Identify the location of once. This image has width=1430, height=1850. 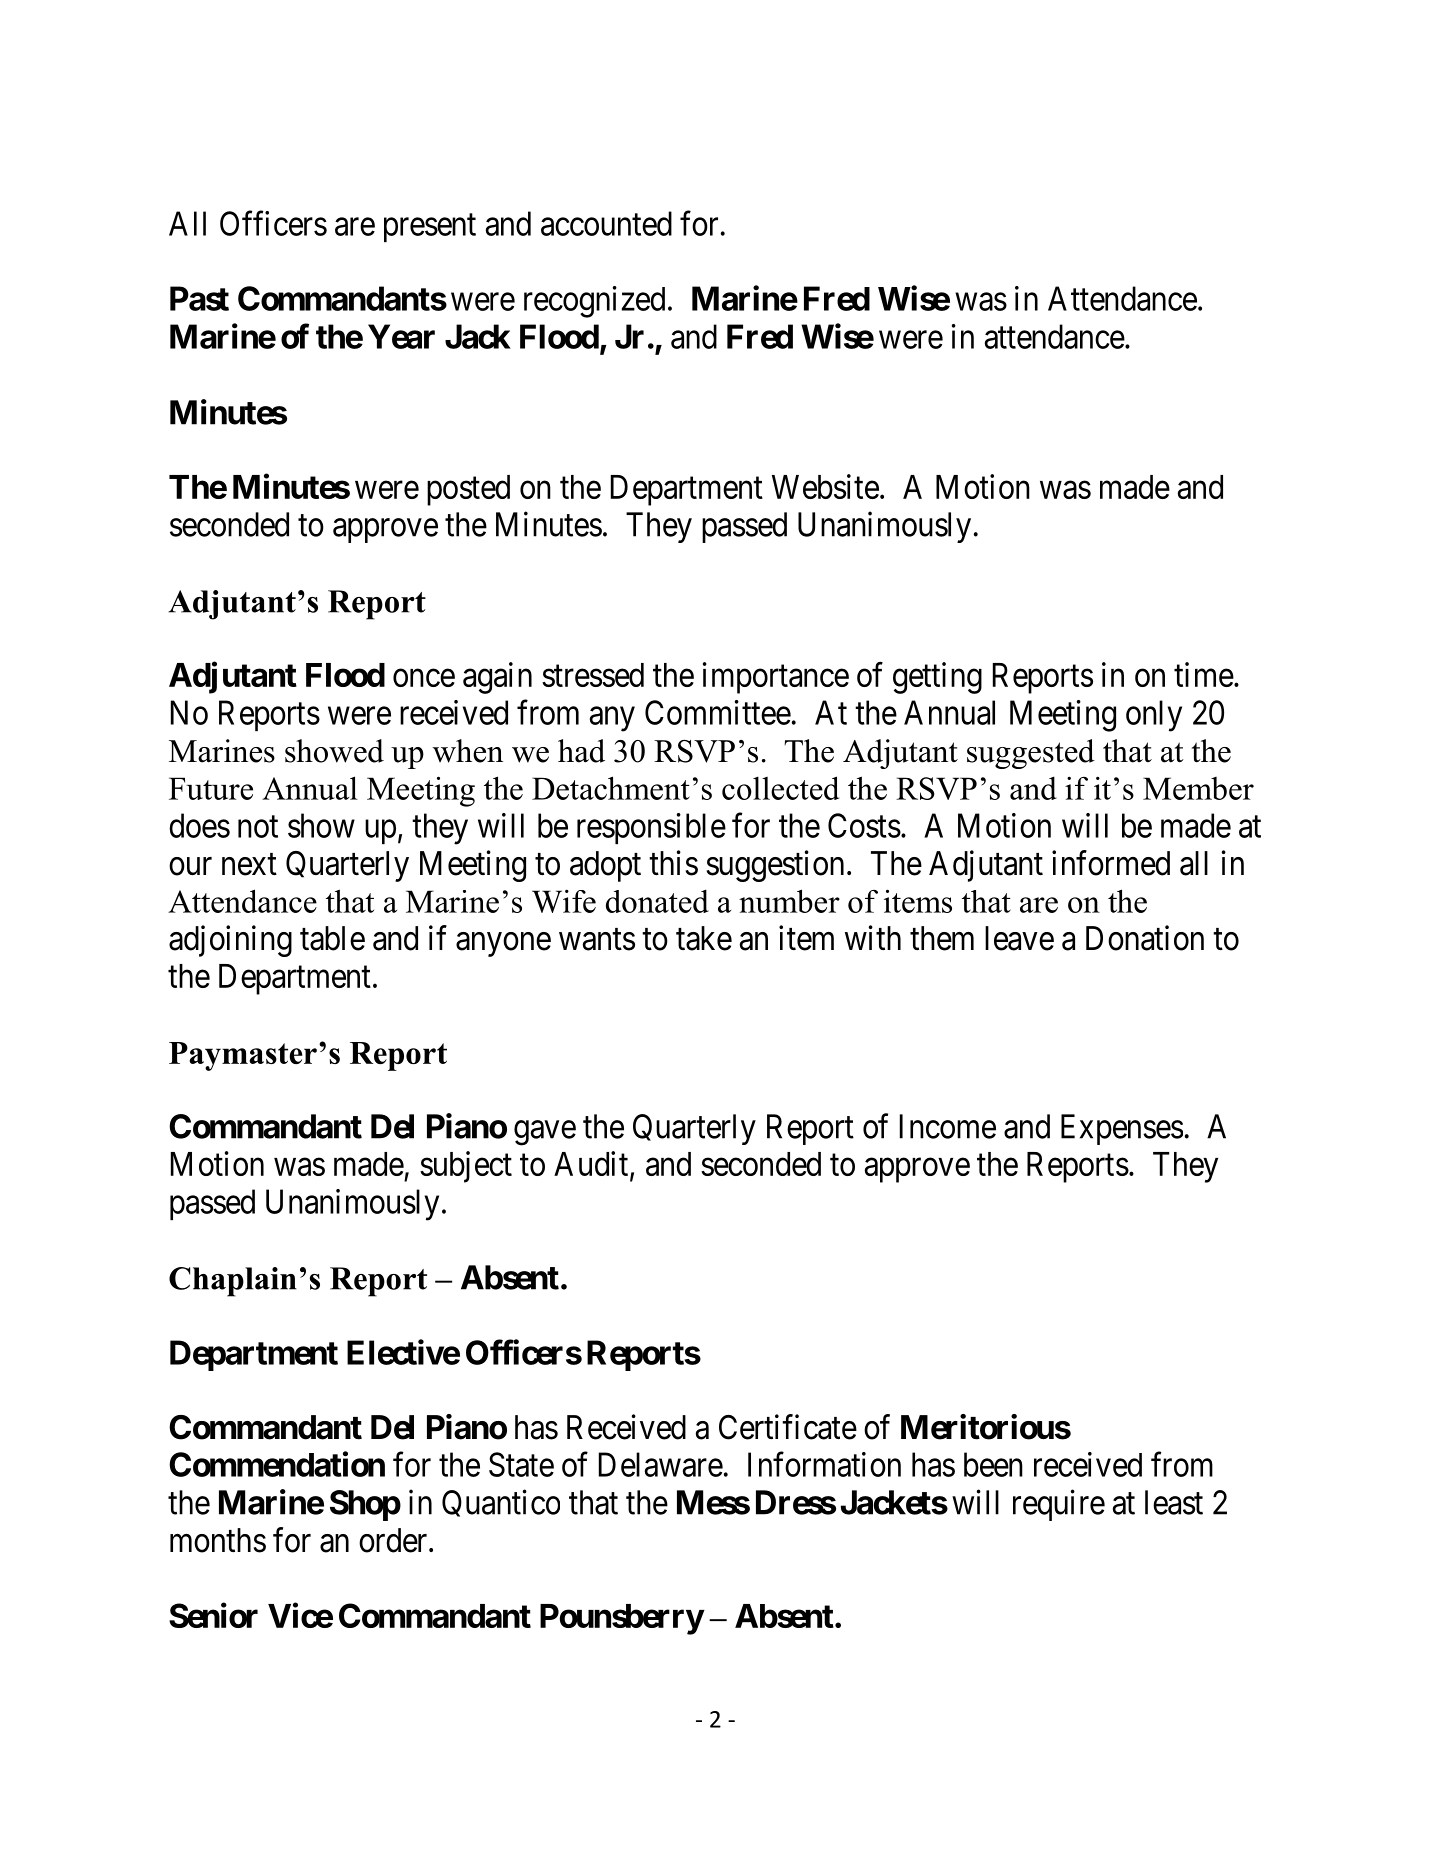
(424, 678).
